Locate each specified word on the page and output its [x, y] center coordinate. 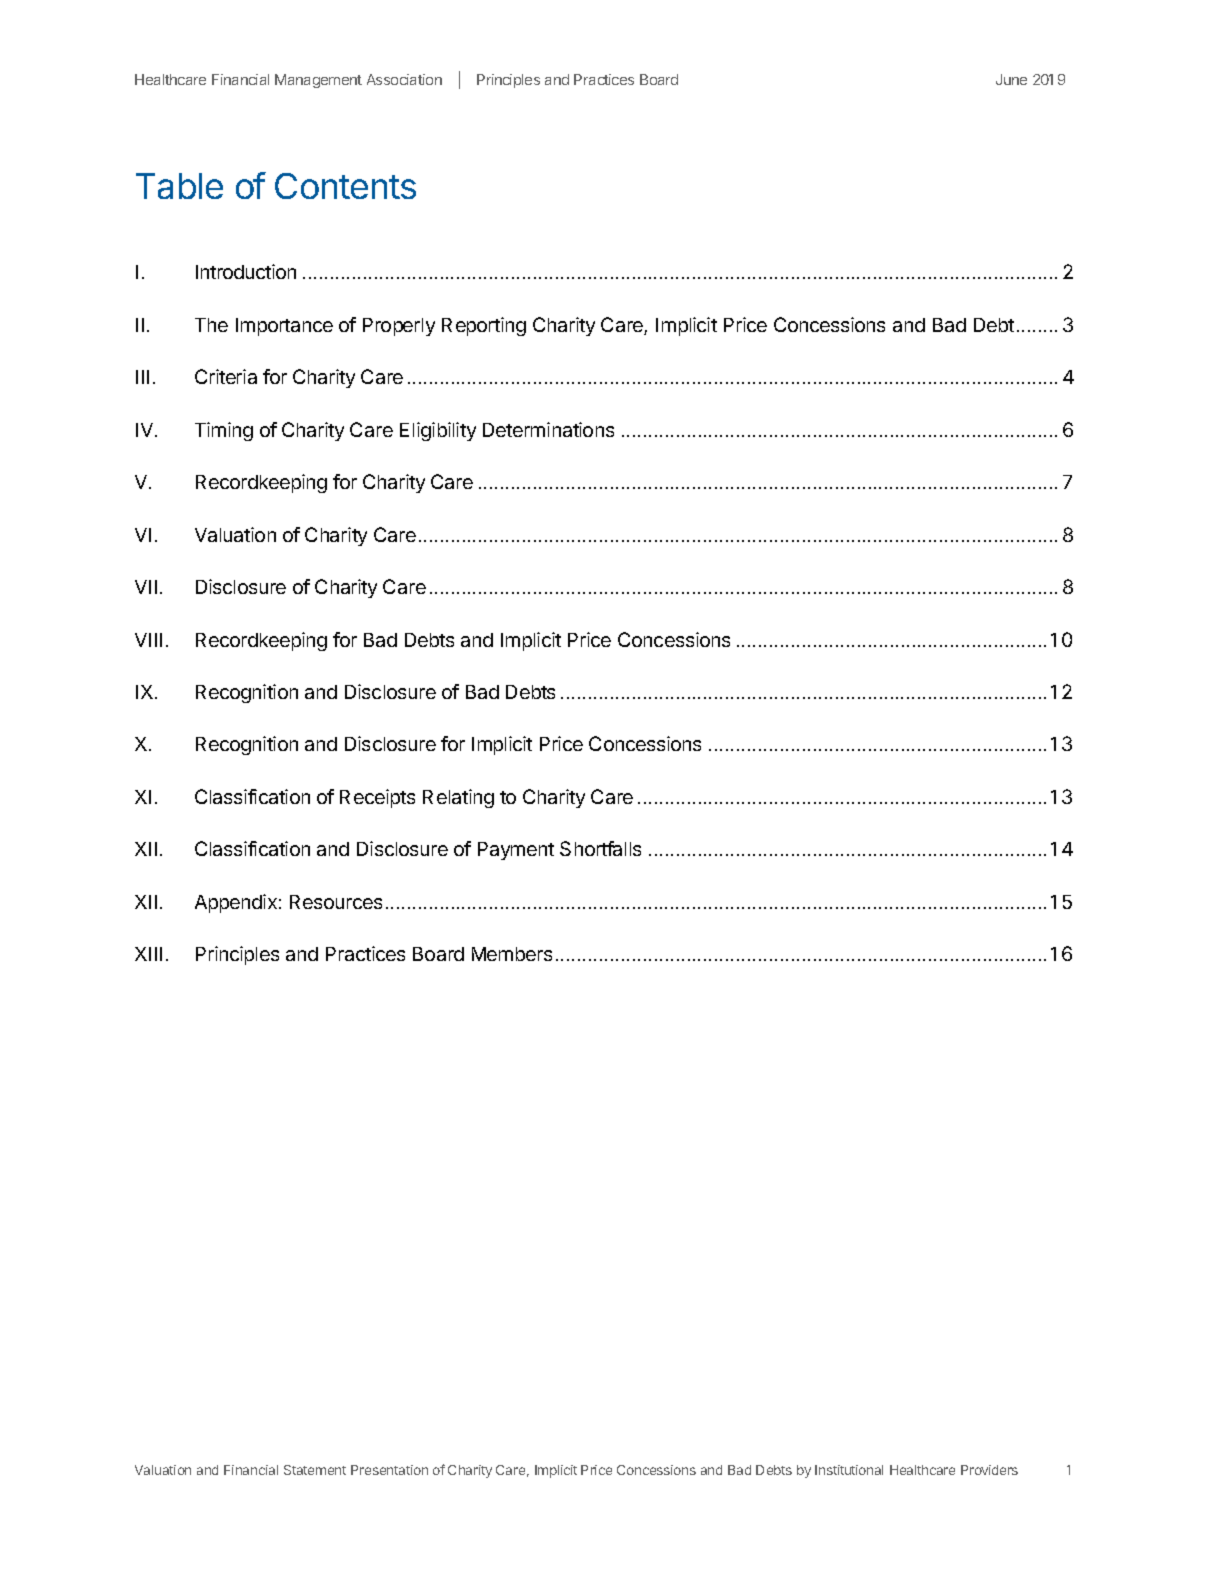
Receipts [377, 798]
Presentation [389, 1470]
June [1011, 79]
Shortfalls [600, 848]
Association [404, 79]
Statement [315, 1470]
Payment [516, 851]
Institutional [849, 1470]
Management [318, 81]
